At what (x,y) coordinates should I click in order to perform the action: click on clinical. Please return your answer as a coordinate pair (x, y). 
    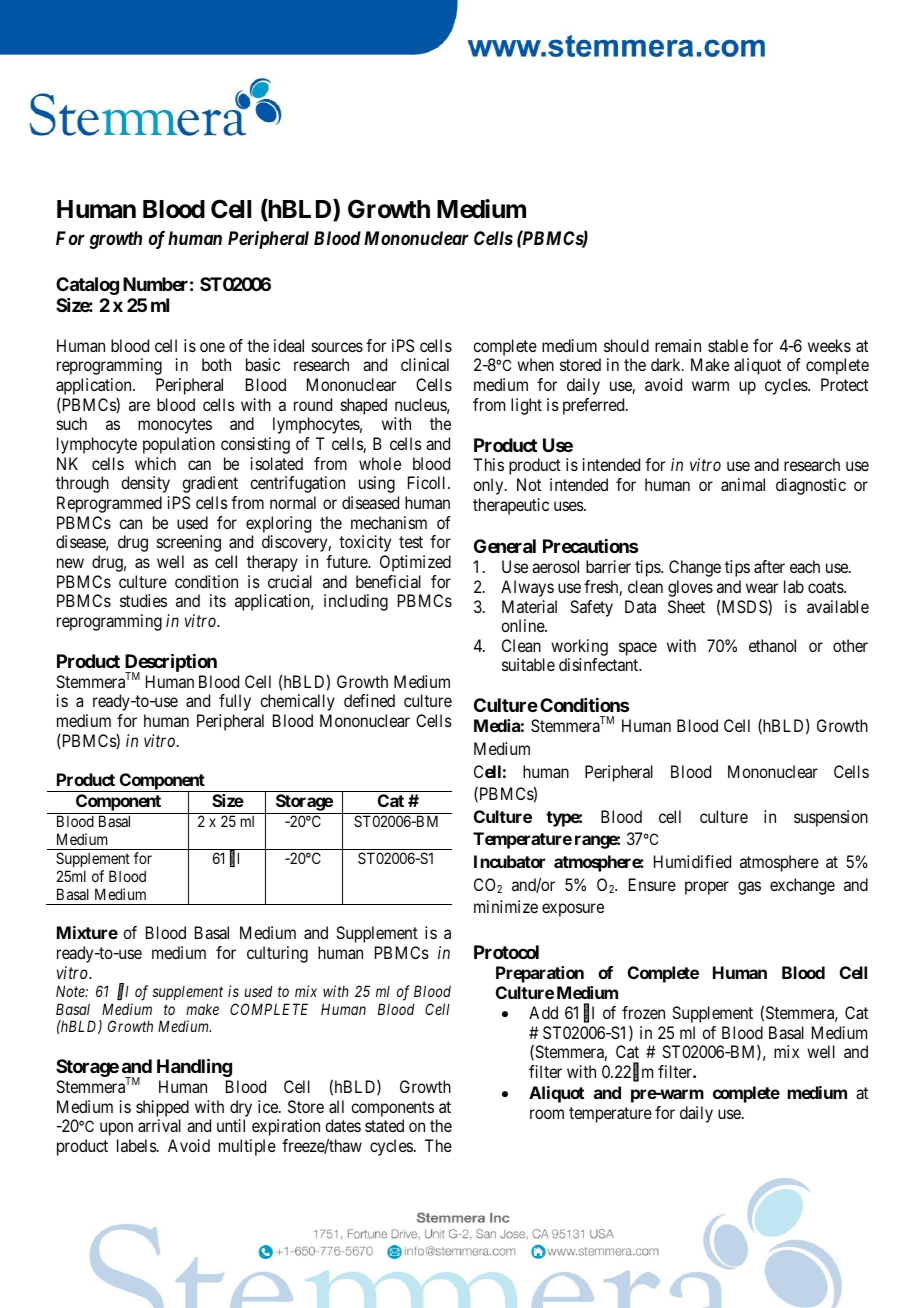
    Looking at the image, I should click on (425, 364).
